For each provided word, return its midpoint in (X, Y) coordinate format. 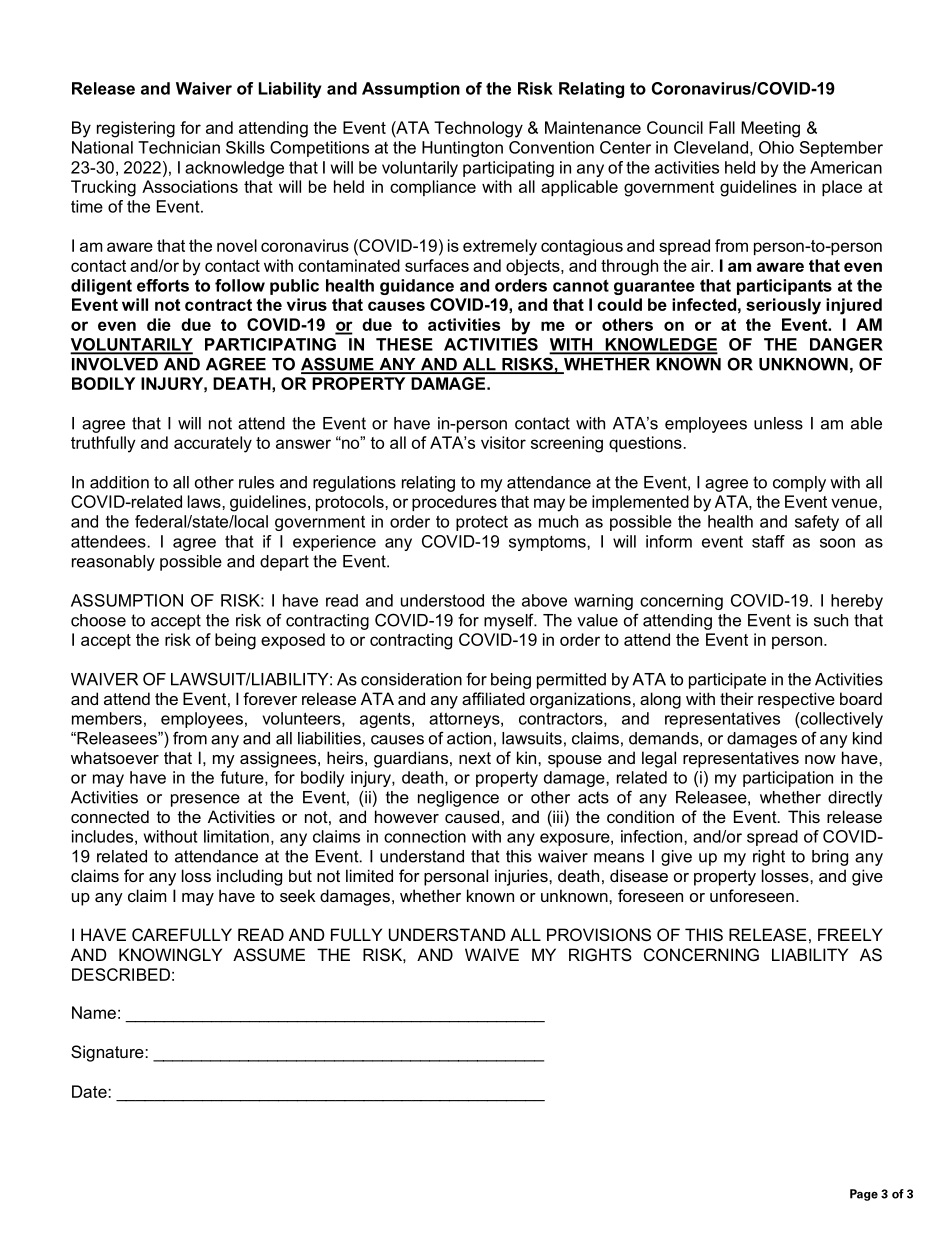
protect (482, 523)
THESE (404, 344)
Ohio (776, 147)
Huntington (462, 149)
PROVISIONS (599, 934)
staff (768, 541)
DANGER (846, 344)
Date (90, 1091)
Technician (179, 147)
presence (205, 800)
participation (788, 779)
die (159, 324)
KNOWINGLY (170, 954)
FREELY (850, 934)
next (475, 758)
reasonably (113, 563)
